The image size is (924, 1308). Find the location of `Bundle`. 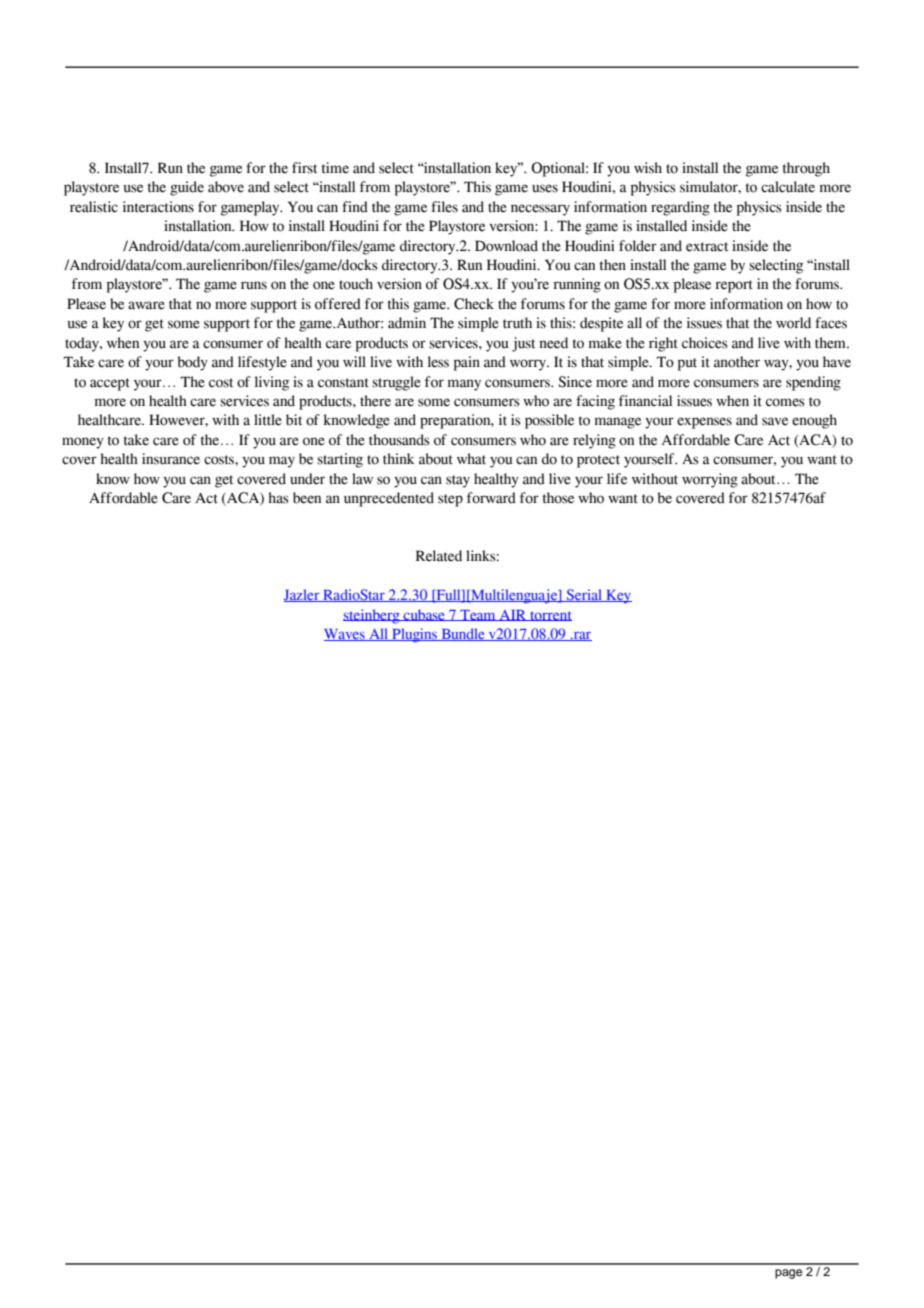

Bundle is located at coordinates (463, 634).
